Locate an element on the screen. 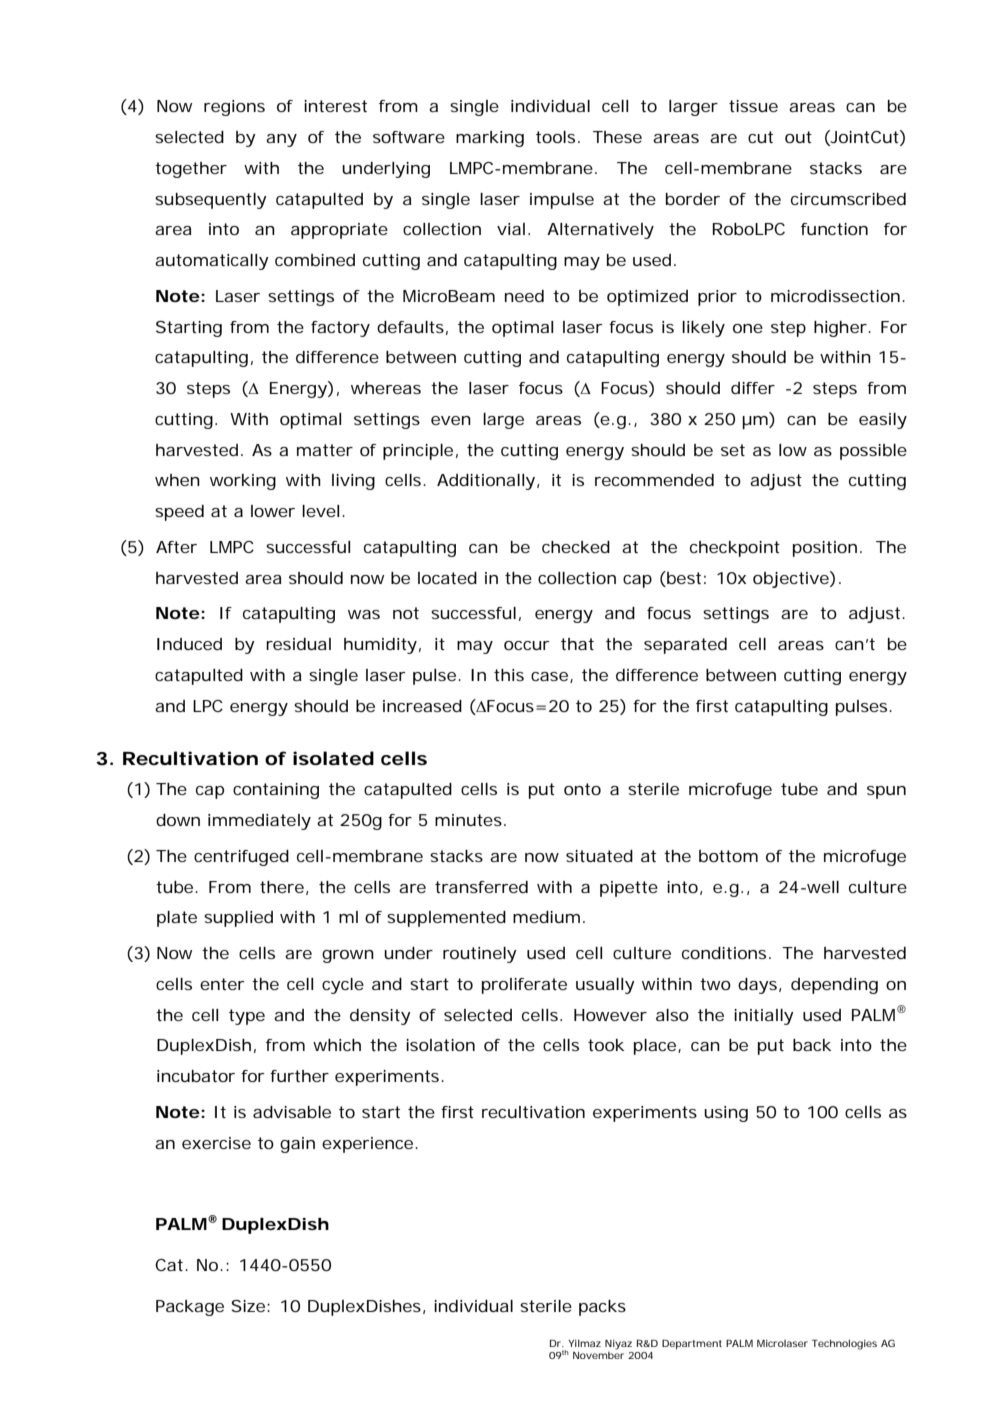 This screenshot has width=1002, height=1419. medium is located at coordinates (546, 917).
